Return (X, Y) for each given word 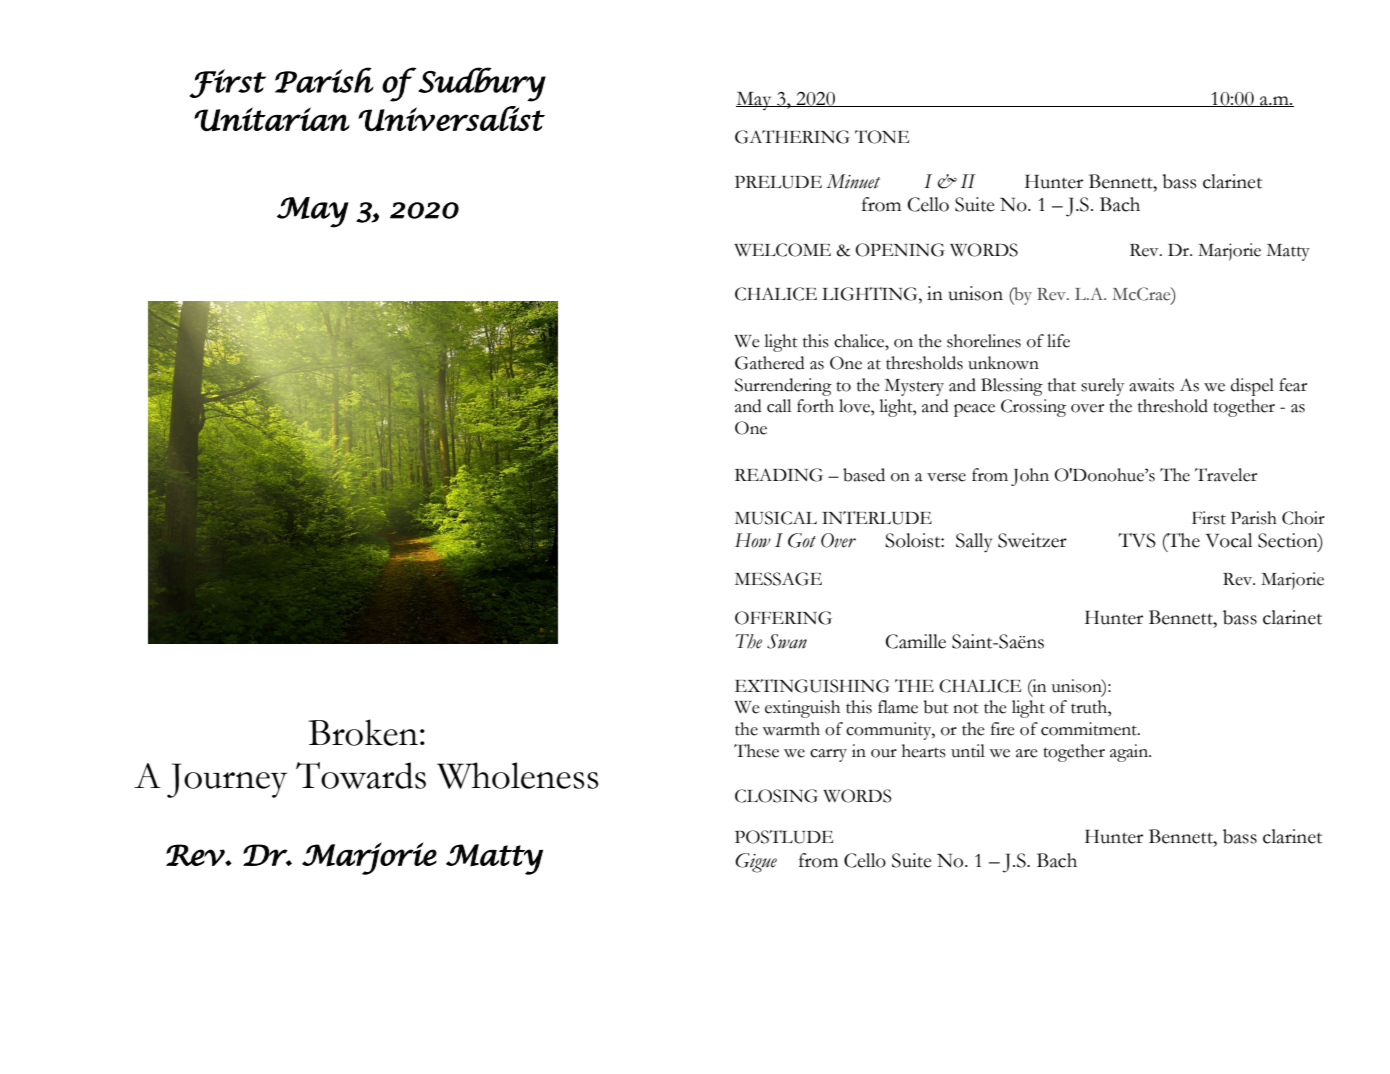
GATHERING (792, 137)
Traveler (1226, 475)
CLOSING (776, 796)
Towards (361, 775)
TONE (882, 137)
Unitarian (272, 119)
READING (779, 475)
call (779, 406)
